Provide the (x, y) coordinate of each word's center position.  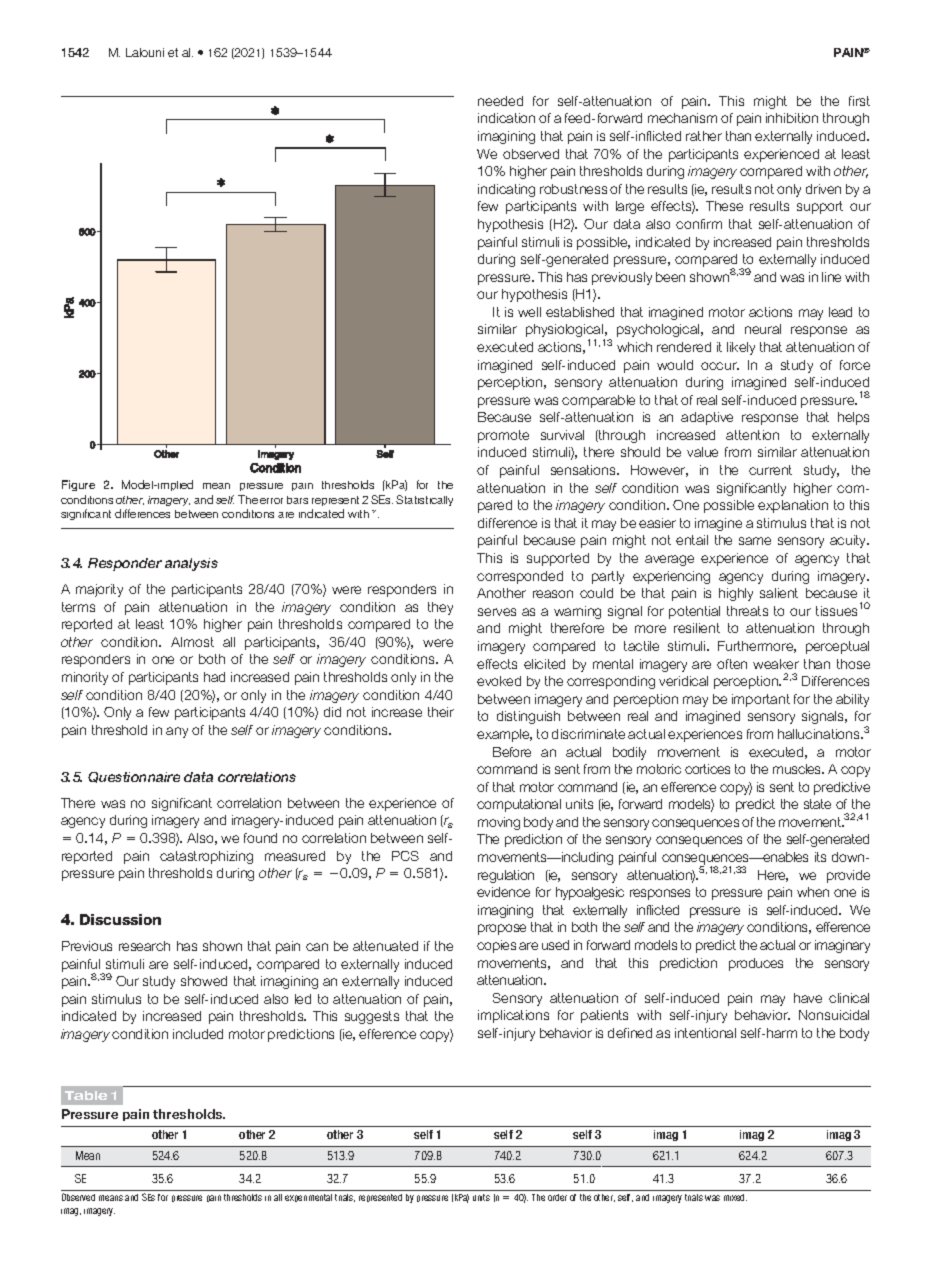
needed (500, 101)
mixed (735, 1197)
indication (506, 118)
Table (86, 1095)
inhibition (792, 118)
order (557, 1197)
